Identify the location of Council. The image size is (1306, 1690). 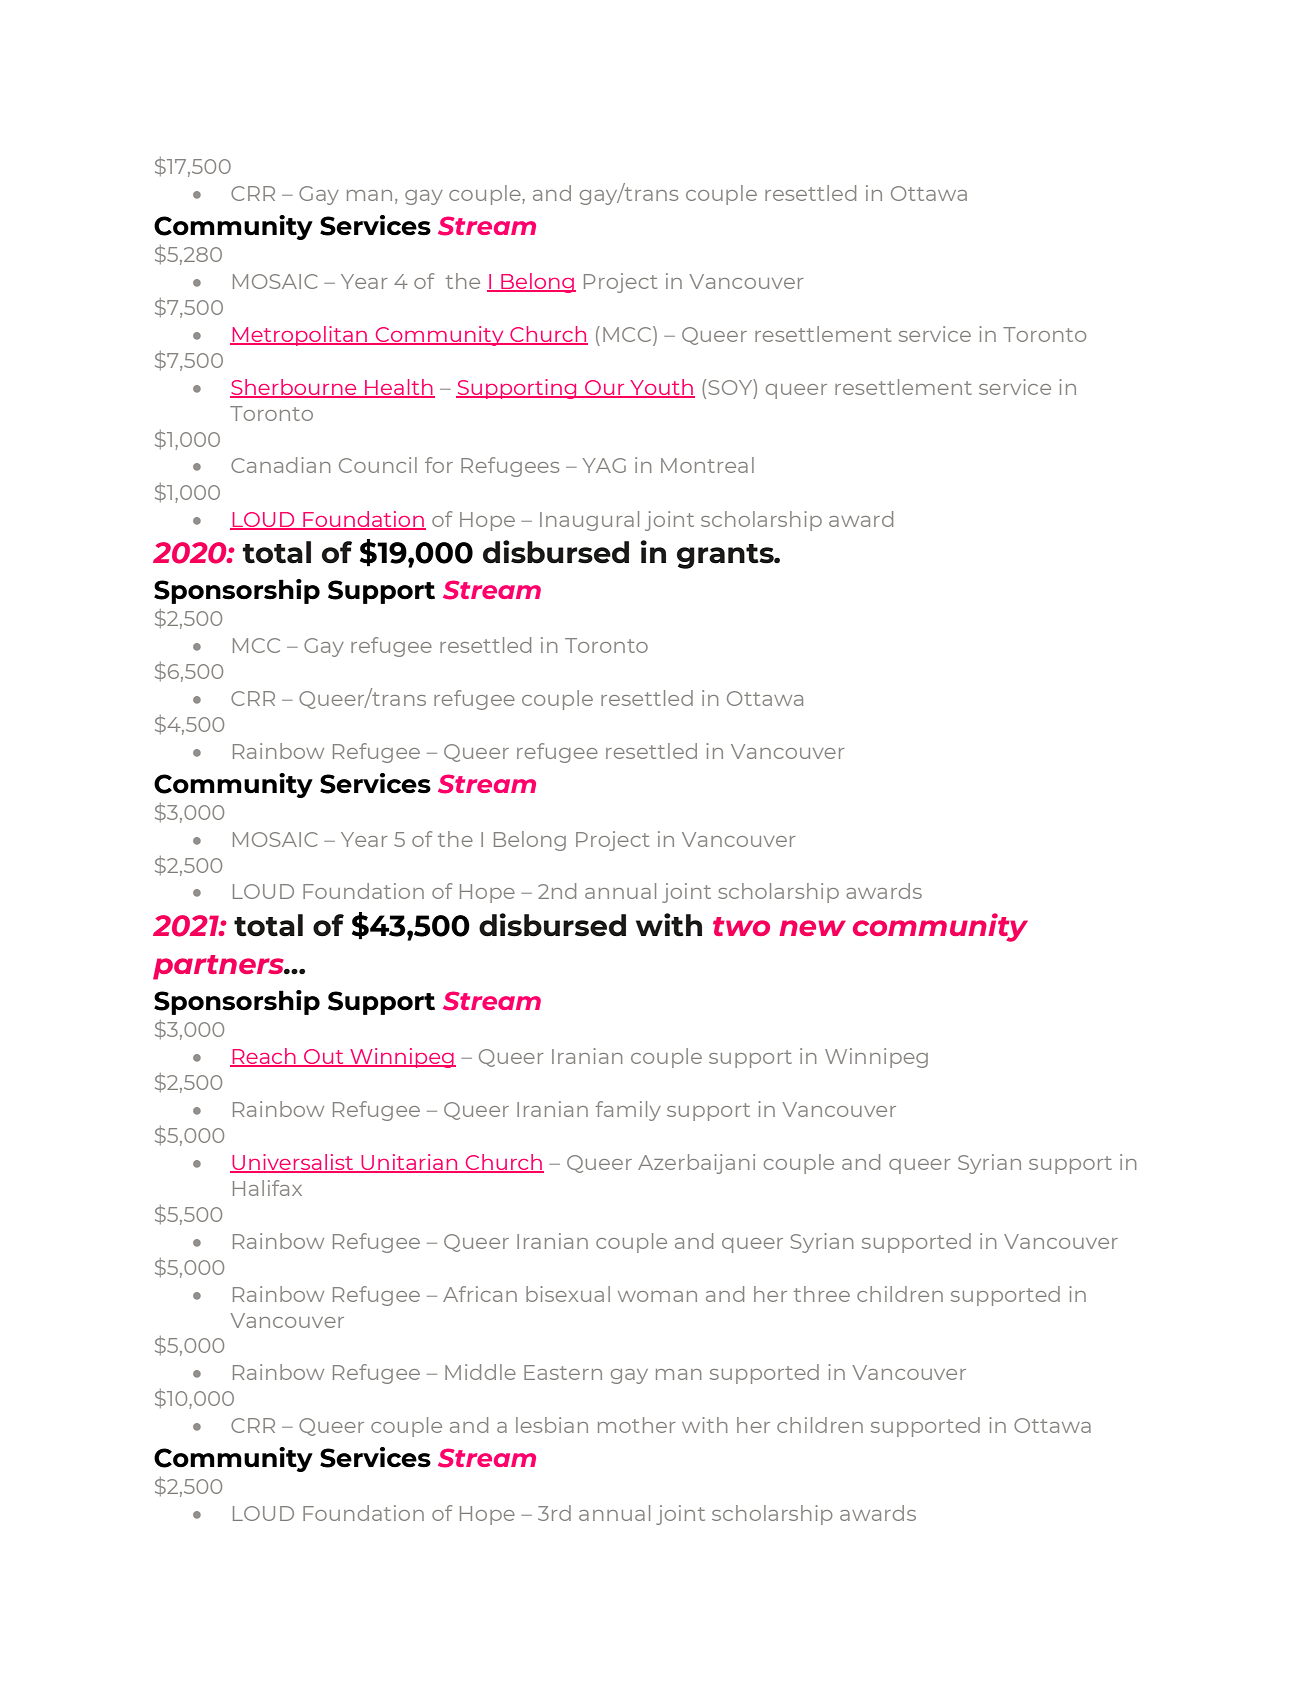
(378, 465).
